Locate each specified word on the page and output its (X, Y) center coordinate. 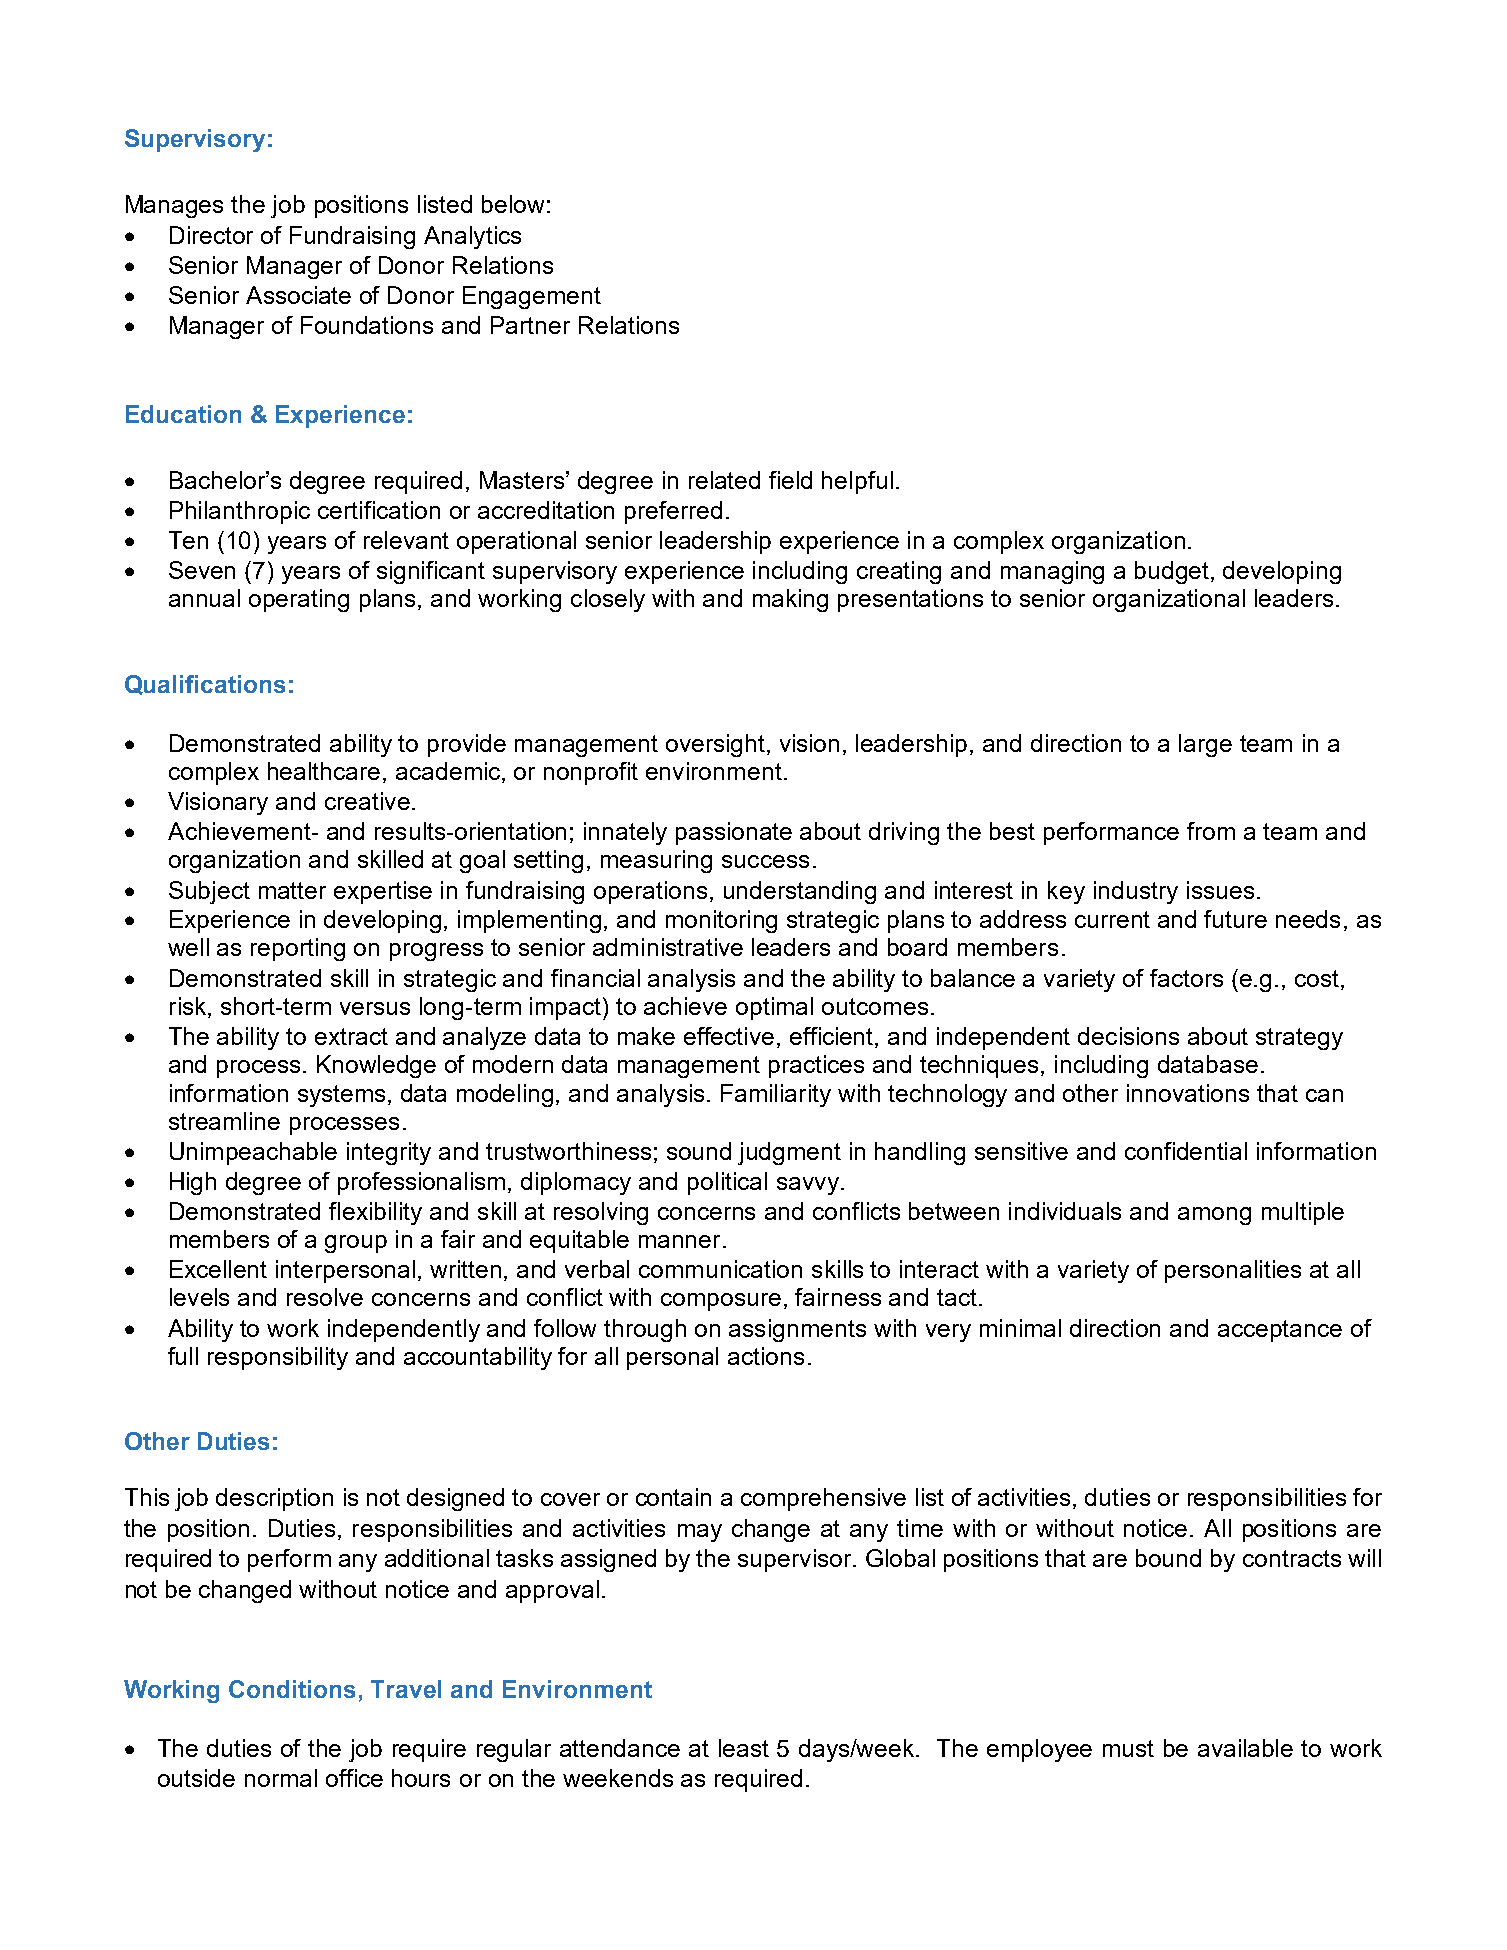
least (744, 1748)
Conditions (292, 1689)
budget (1173, 572)
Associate (298, 295)
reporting (298, 949)
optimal (774, 1008)
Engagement (532, 297)
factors (1186, 978)
